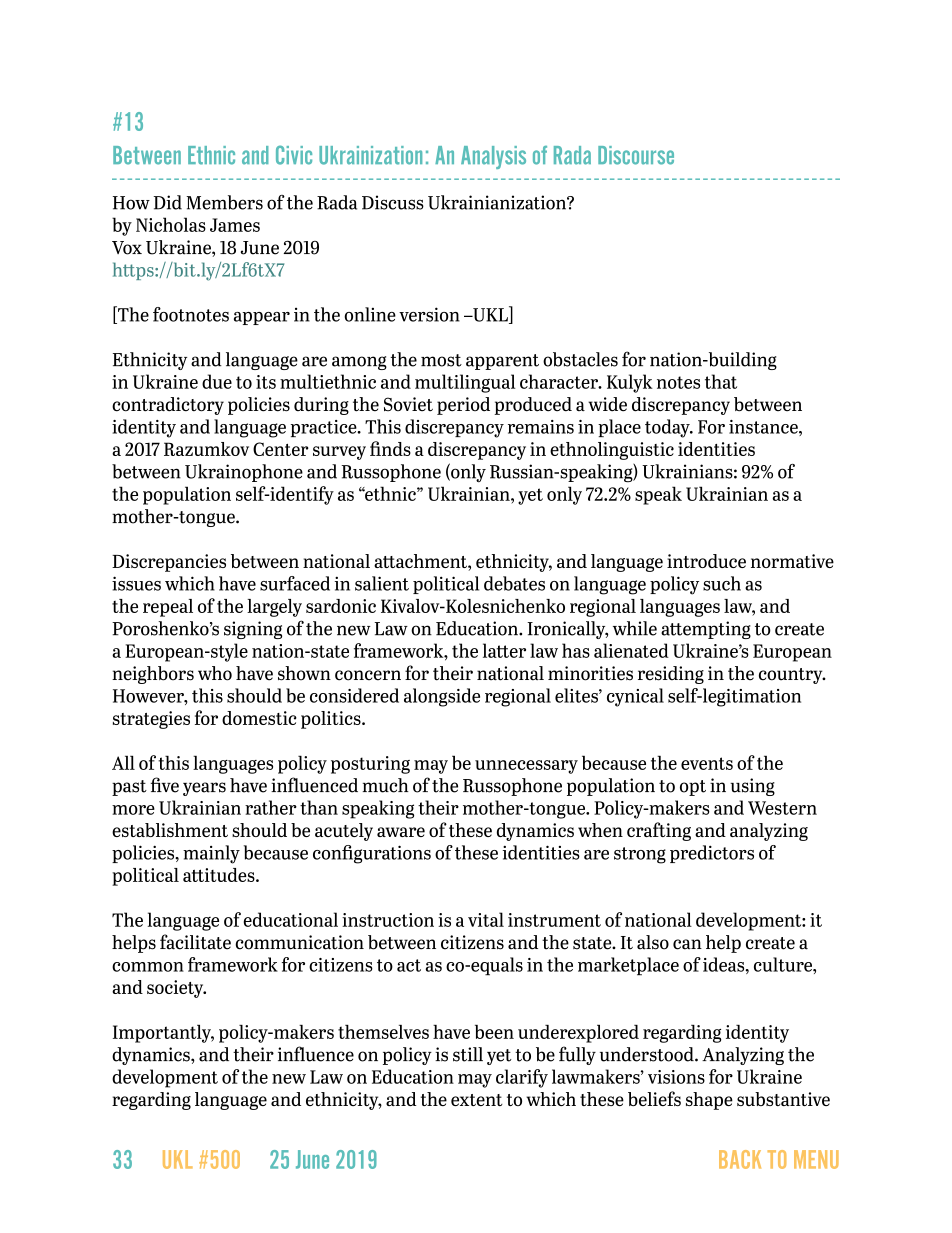 Image resolution: width=952 pixels, height=1233 pixels. What do you see at coordinates (477, 1100) in the screenshot?
I see `extent` at bounding box center [477, 1100].
